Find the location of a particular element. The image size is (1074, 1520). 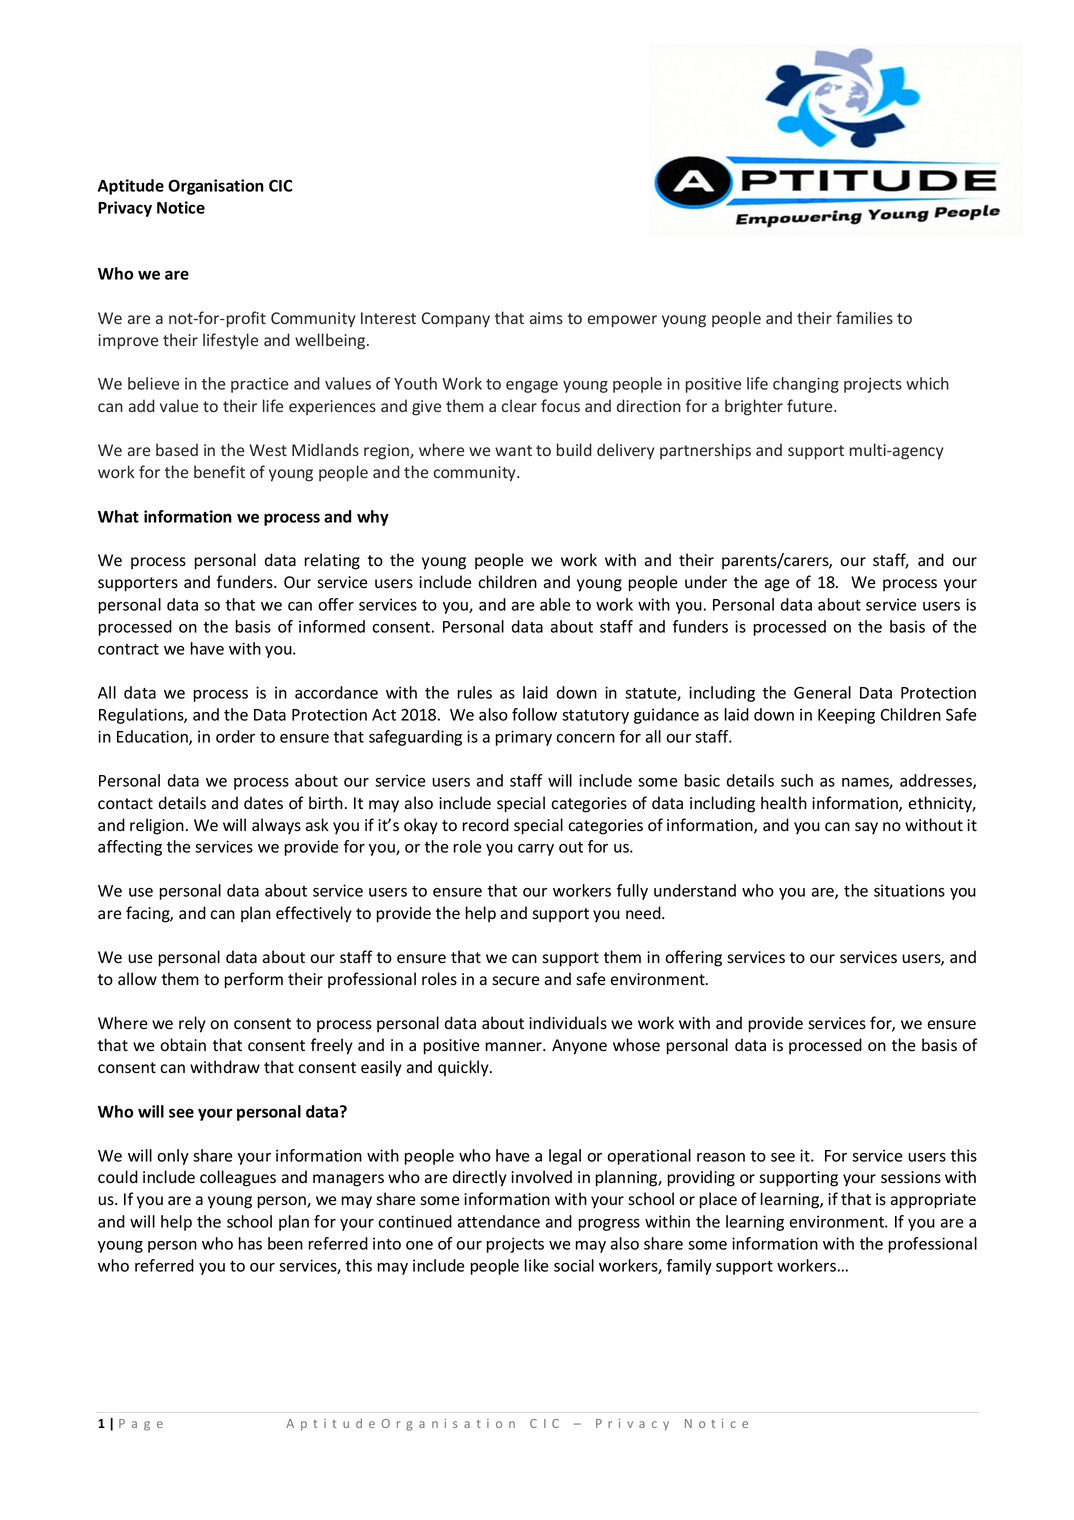

families is located at coordinates (864, 317).
